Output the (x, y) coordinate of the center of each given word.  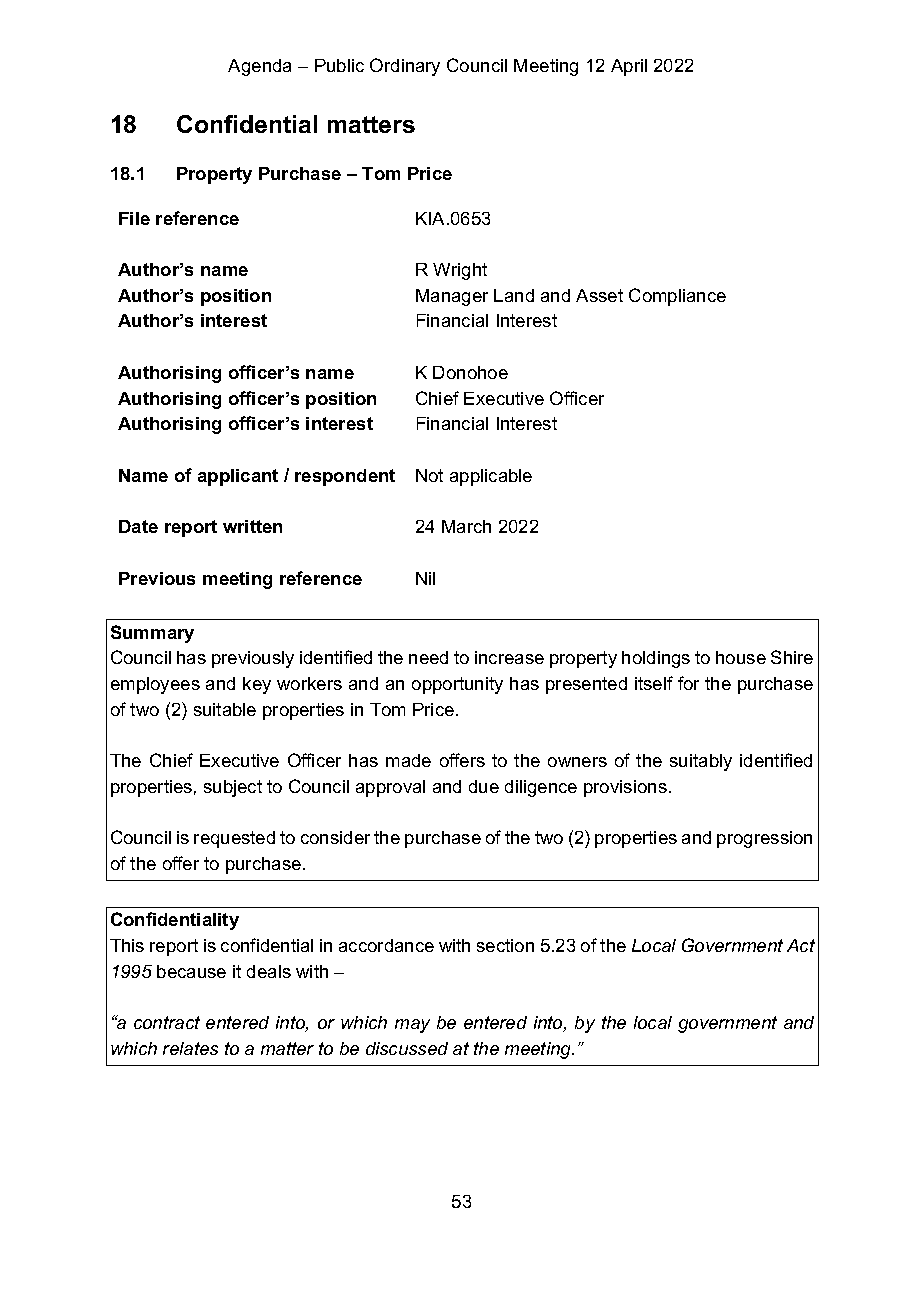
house (741, 657)
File (134, 218)
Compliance (677, 297)
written (252, 526)
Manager (452, 297)
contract (167, 1022)
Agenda (259, 67)
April (629, 67)
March (466, 526)
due (484, 786)
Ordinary (405, 67)
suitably (701, 762)
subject (233, 788)
